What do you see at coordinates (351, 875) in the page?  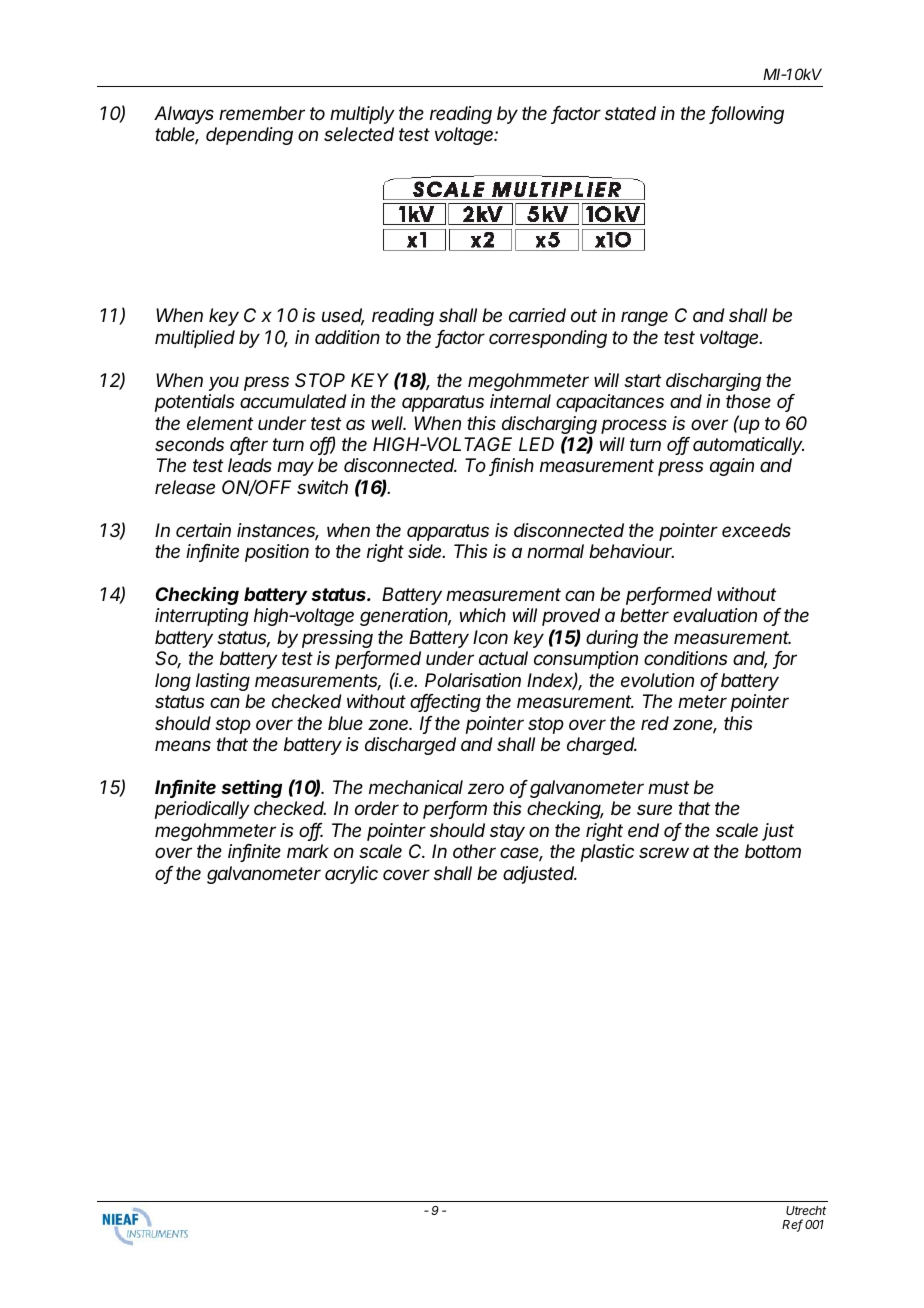 I see `acrylic` at bounding box center [351, 875].
